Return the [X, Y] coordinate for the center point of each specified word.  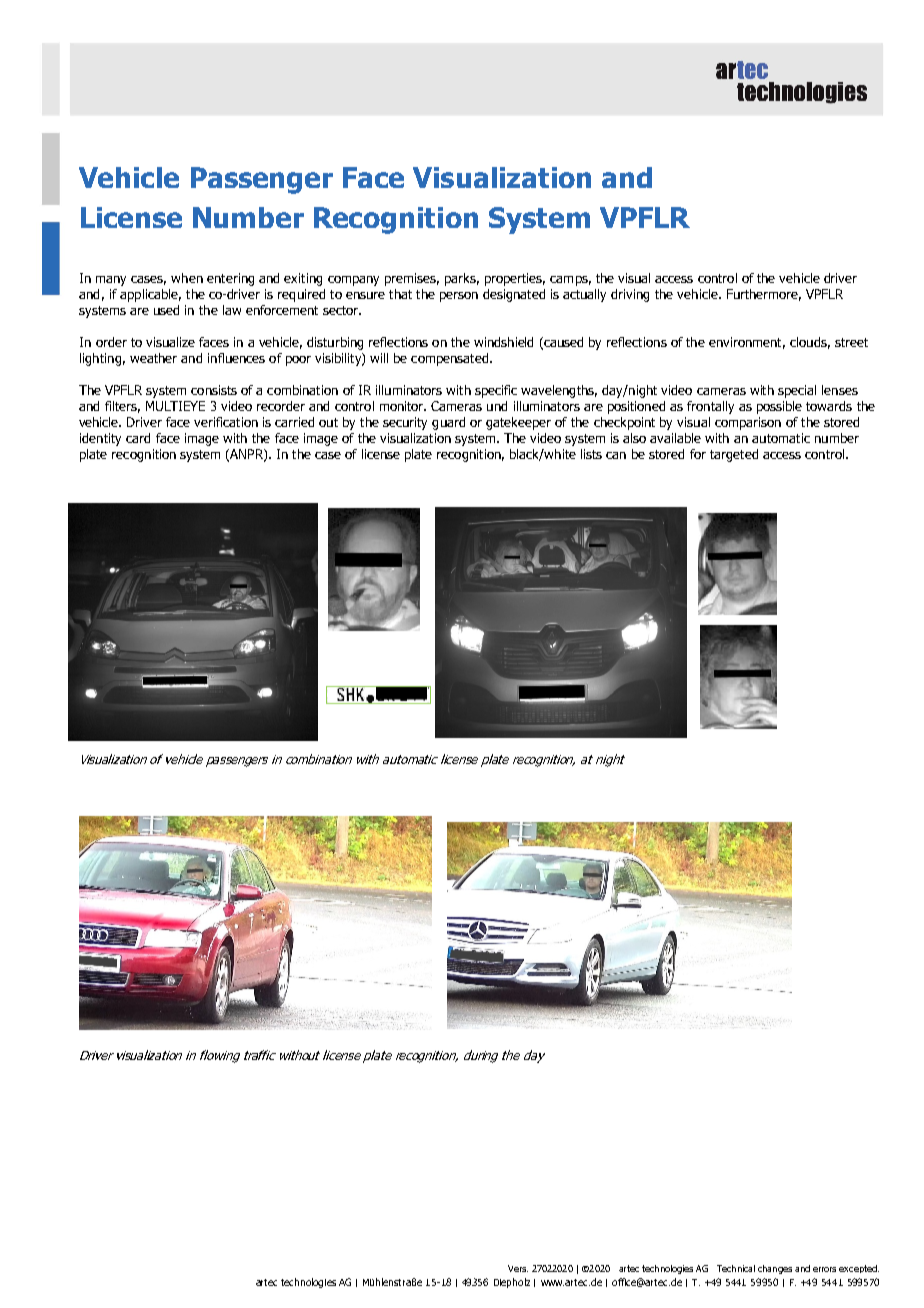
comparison [748, 423]
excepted [859, 1269]
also [634, 438]
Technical [736, 1268]
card [138, 438]
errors [824, 1269]
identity [100, 439]
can [616, 455]
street [851, 342]
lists [591, 454]
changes [775, 1269]
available [675, 438]
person [459, 297]
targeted [734, 455]
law [232, 310]
